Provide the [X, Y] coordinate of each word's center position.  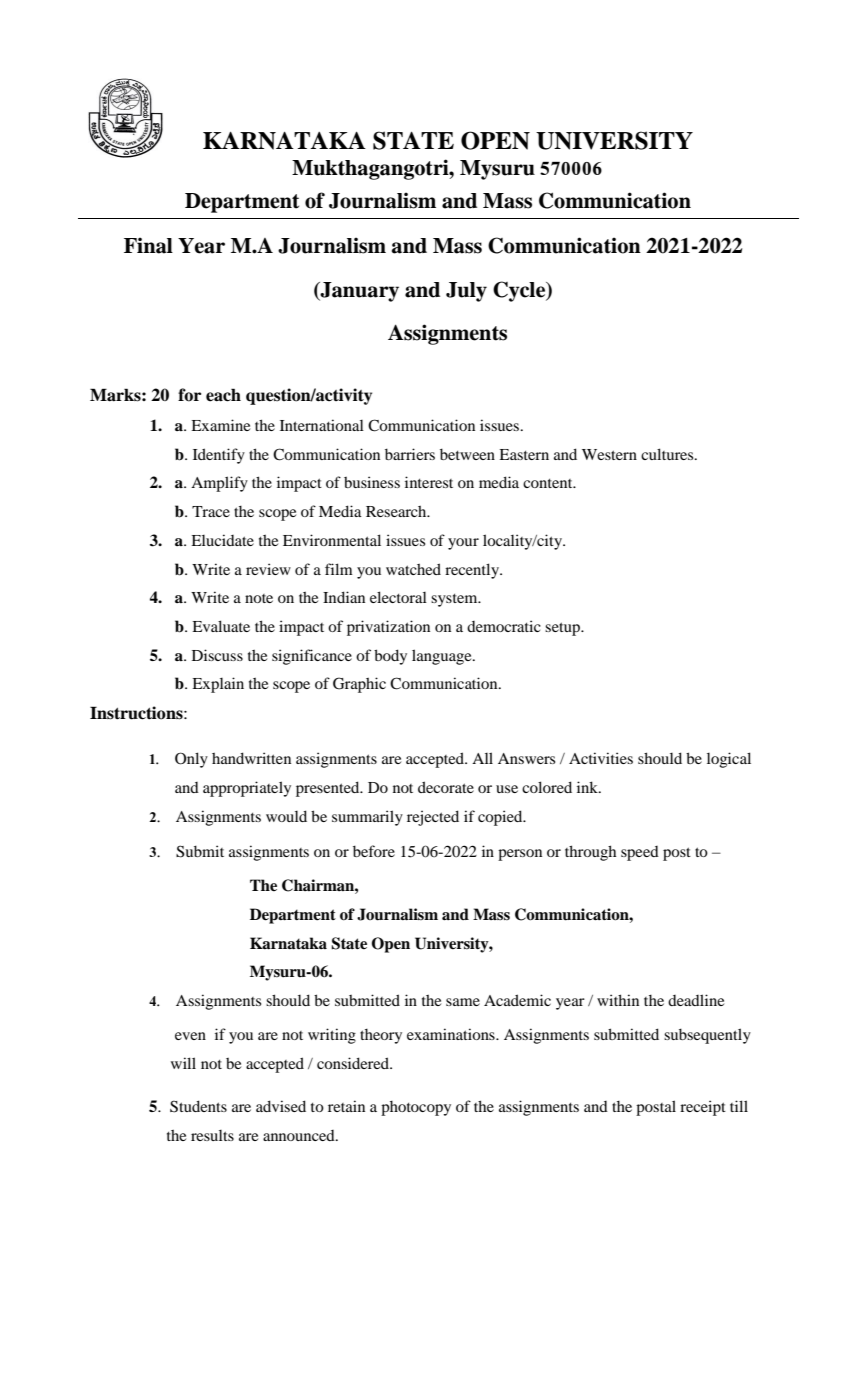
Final [148, 245]
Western [609, 454]
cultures [668, 454]
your [463, 544]
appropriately [247, 789]
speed [640, 853]
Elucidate [222, 540]
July [466, 292]
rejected [433, 818]
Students [198, 1106]
